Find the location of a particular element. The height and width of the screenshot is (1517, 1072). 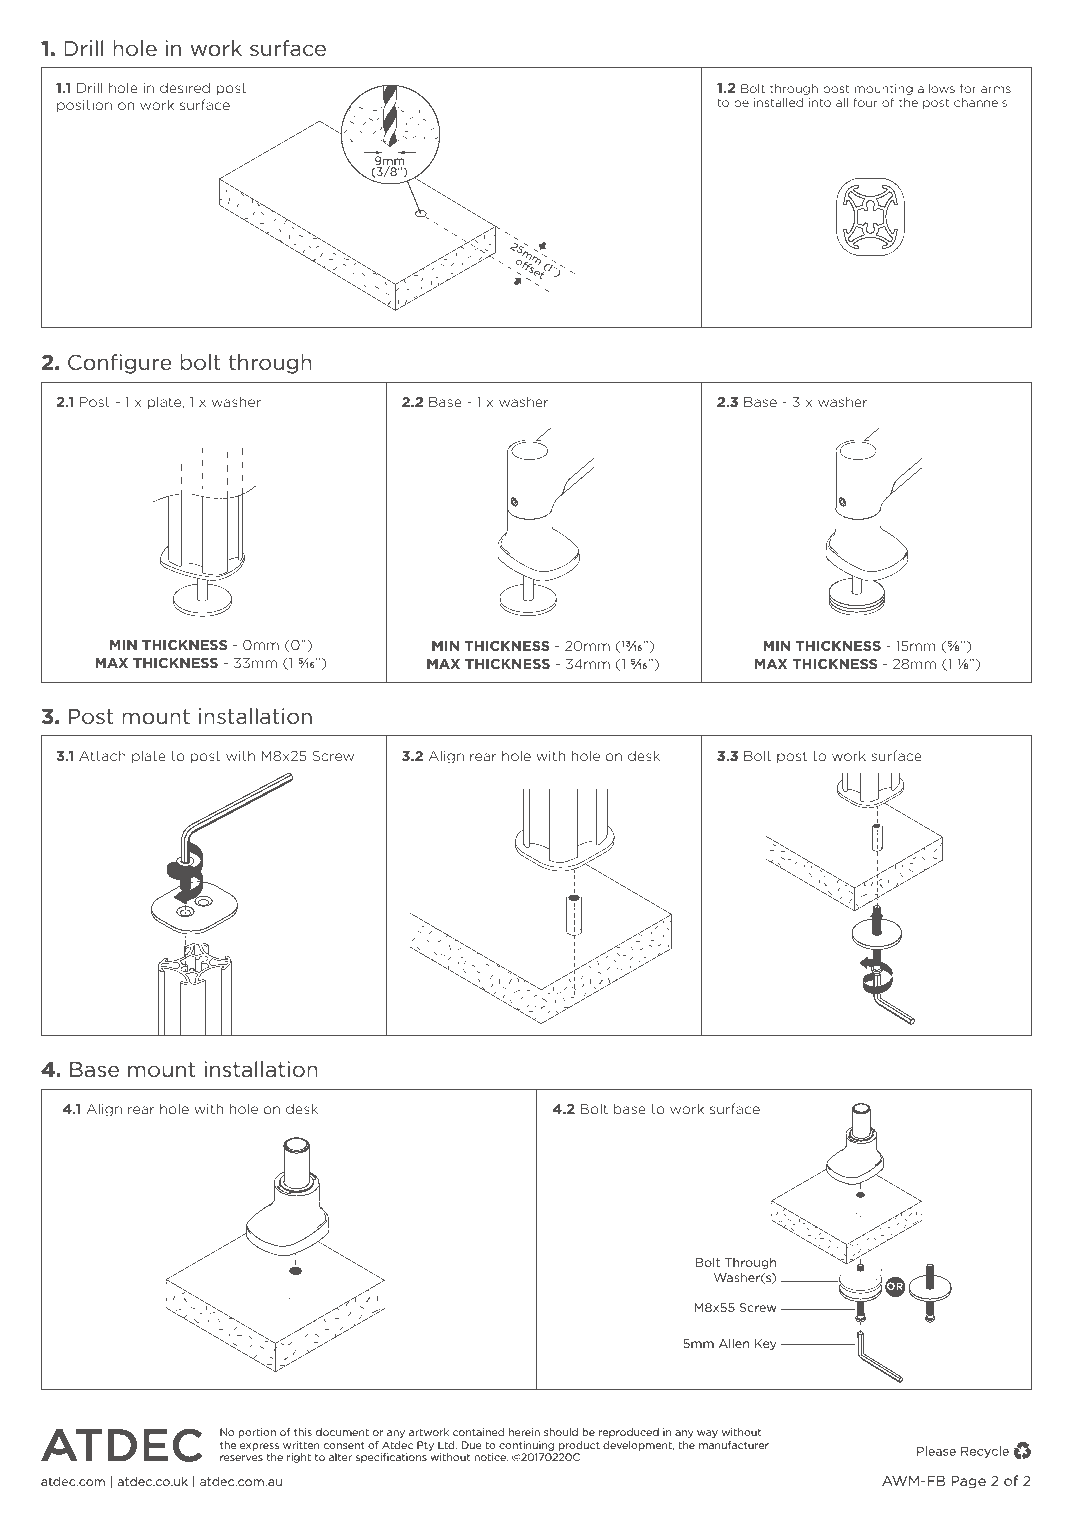

desired is located at coordinates (185, 87).
